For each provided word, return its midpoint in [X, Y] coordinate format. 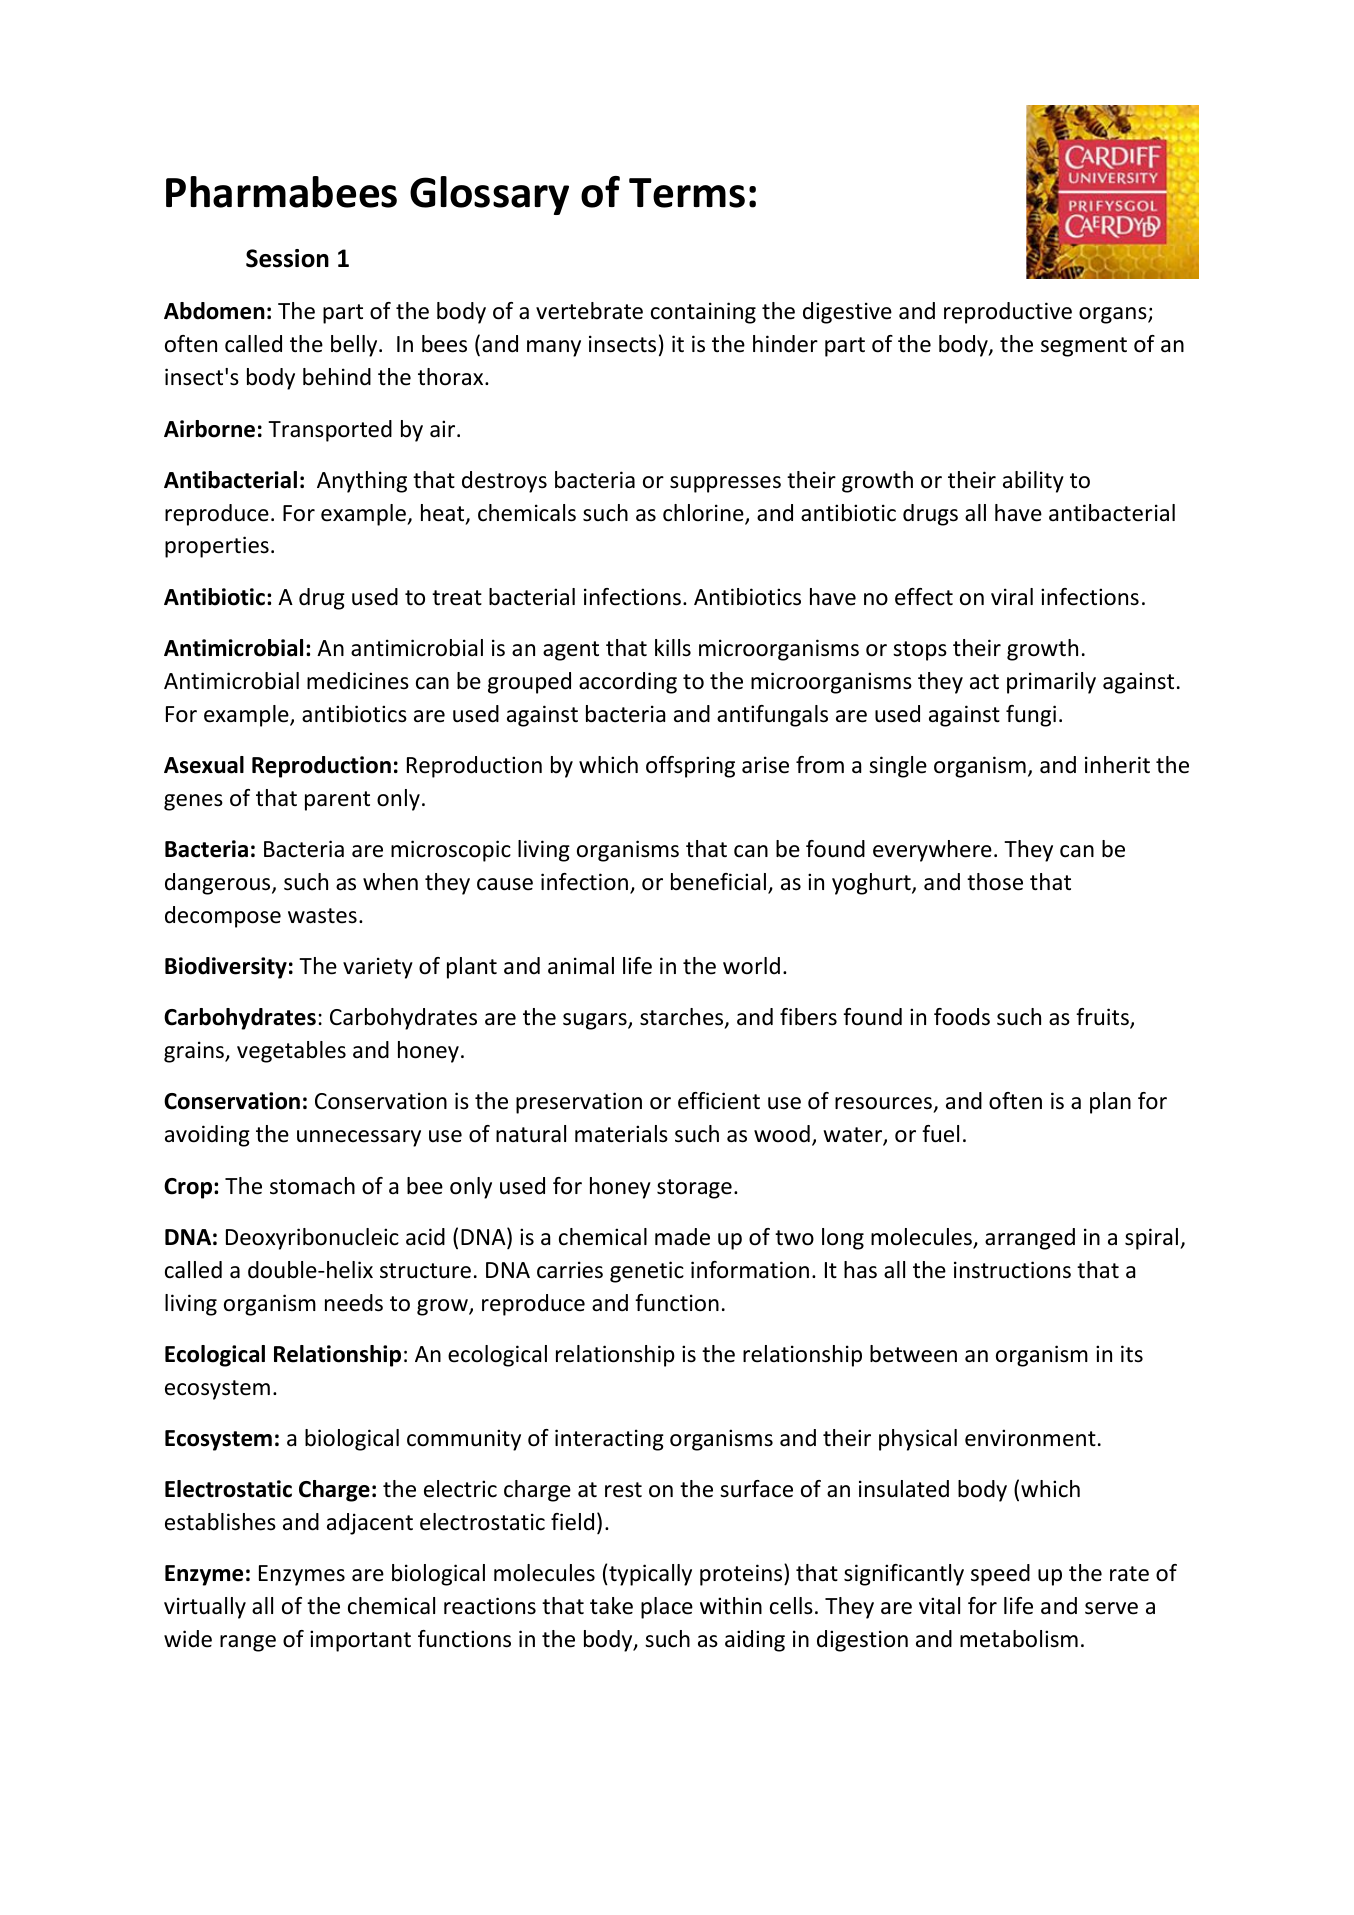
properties [217, 547]
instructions [1012, 1270]
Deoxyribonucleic [312, 1239]
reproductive [1008, 313]
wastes [322, 916]
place [667, 1608]
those [995, 882]
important [360, 1641]
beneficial [720, 883]
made [682, 1237]
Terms [687, 193]
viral [1012, 597]
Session [287, 258]
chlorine [704, 514]
